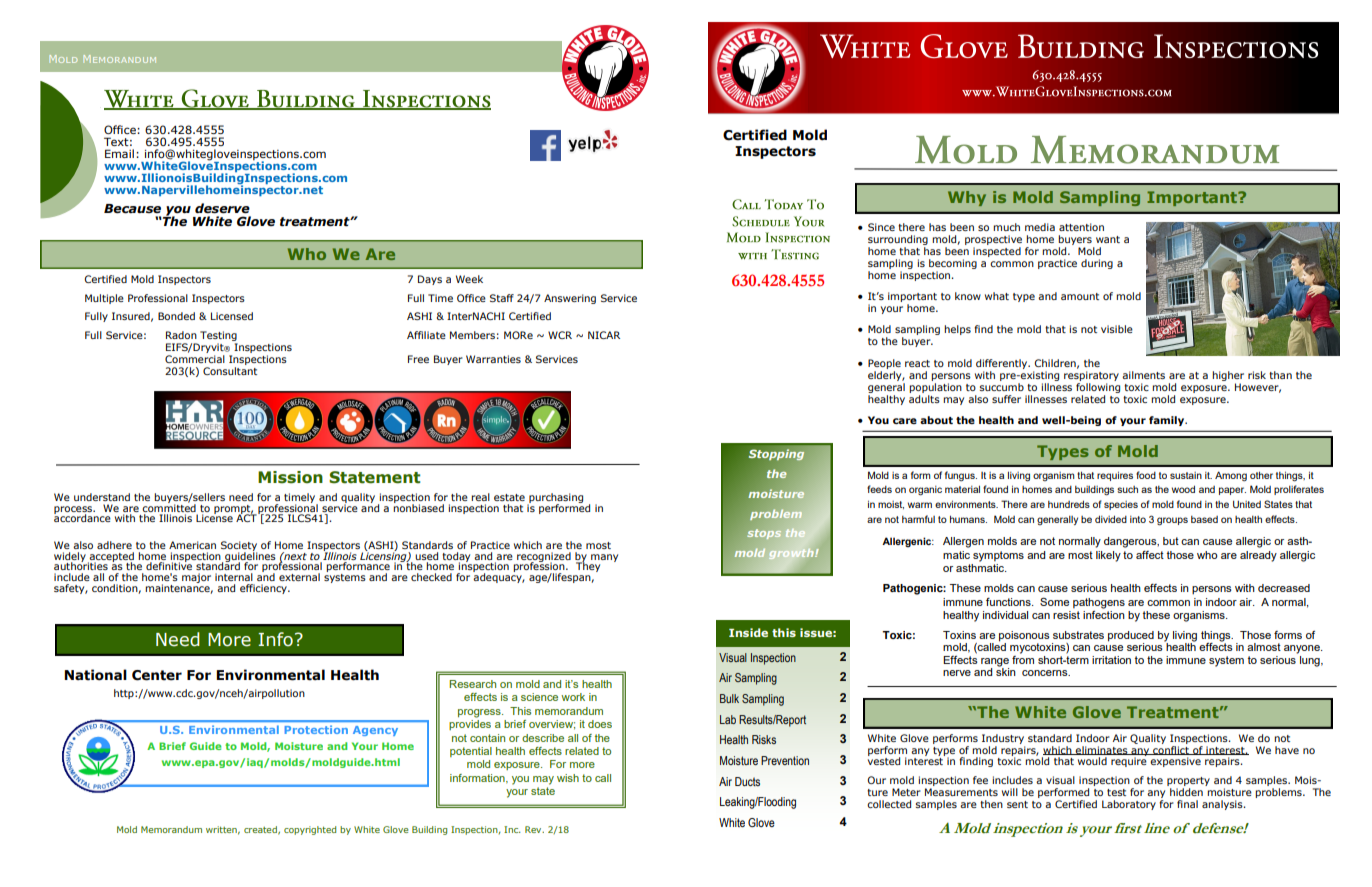  What do you see at coordinates (181, 335) in the document?
I see `Radon` at bounding box center [181, 335].
